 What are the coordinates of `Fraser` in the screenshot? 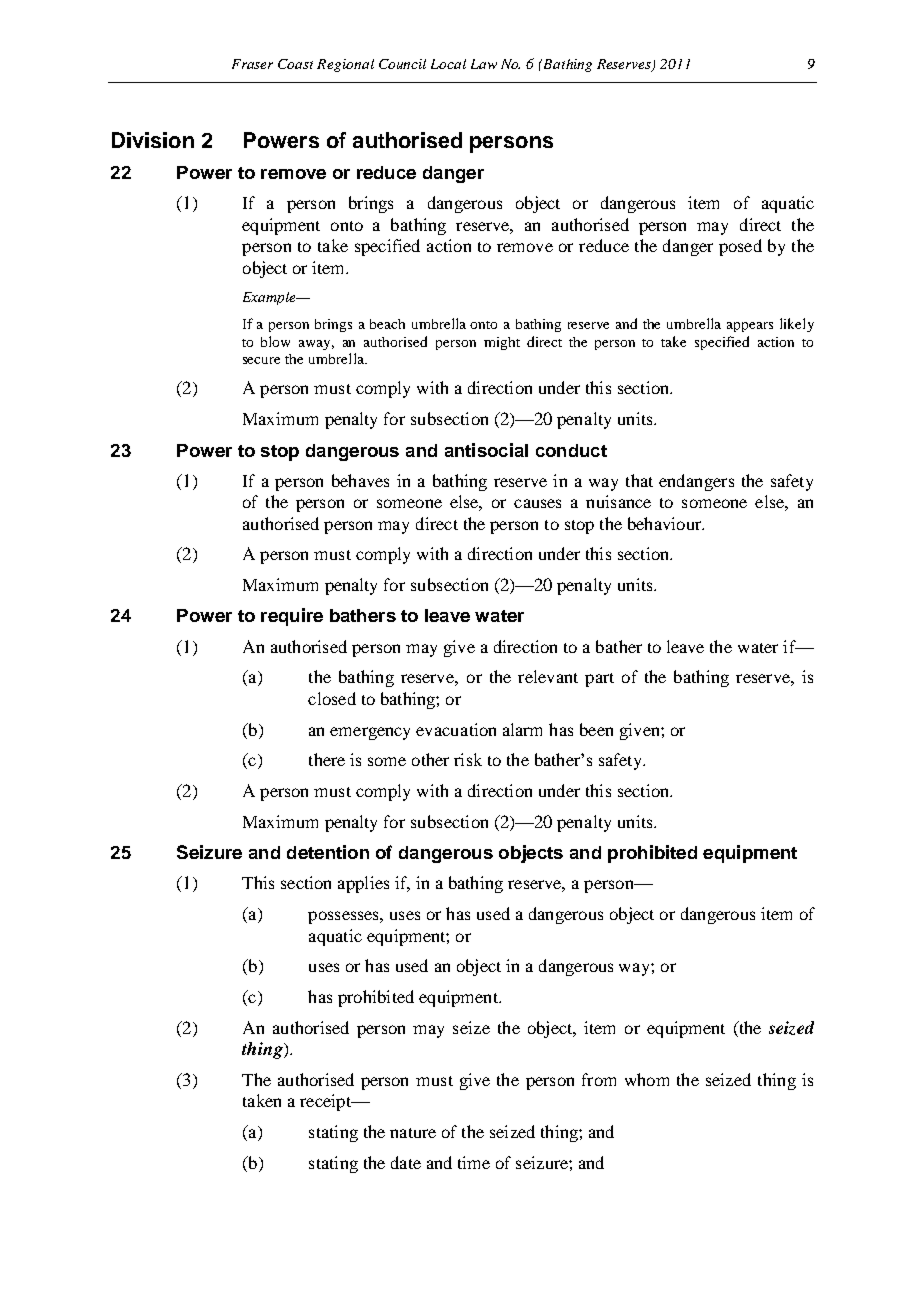 It's located at (252, 64).
